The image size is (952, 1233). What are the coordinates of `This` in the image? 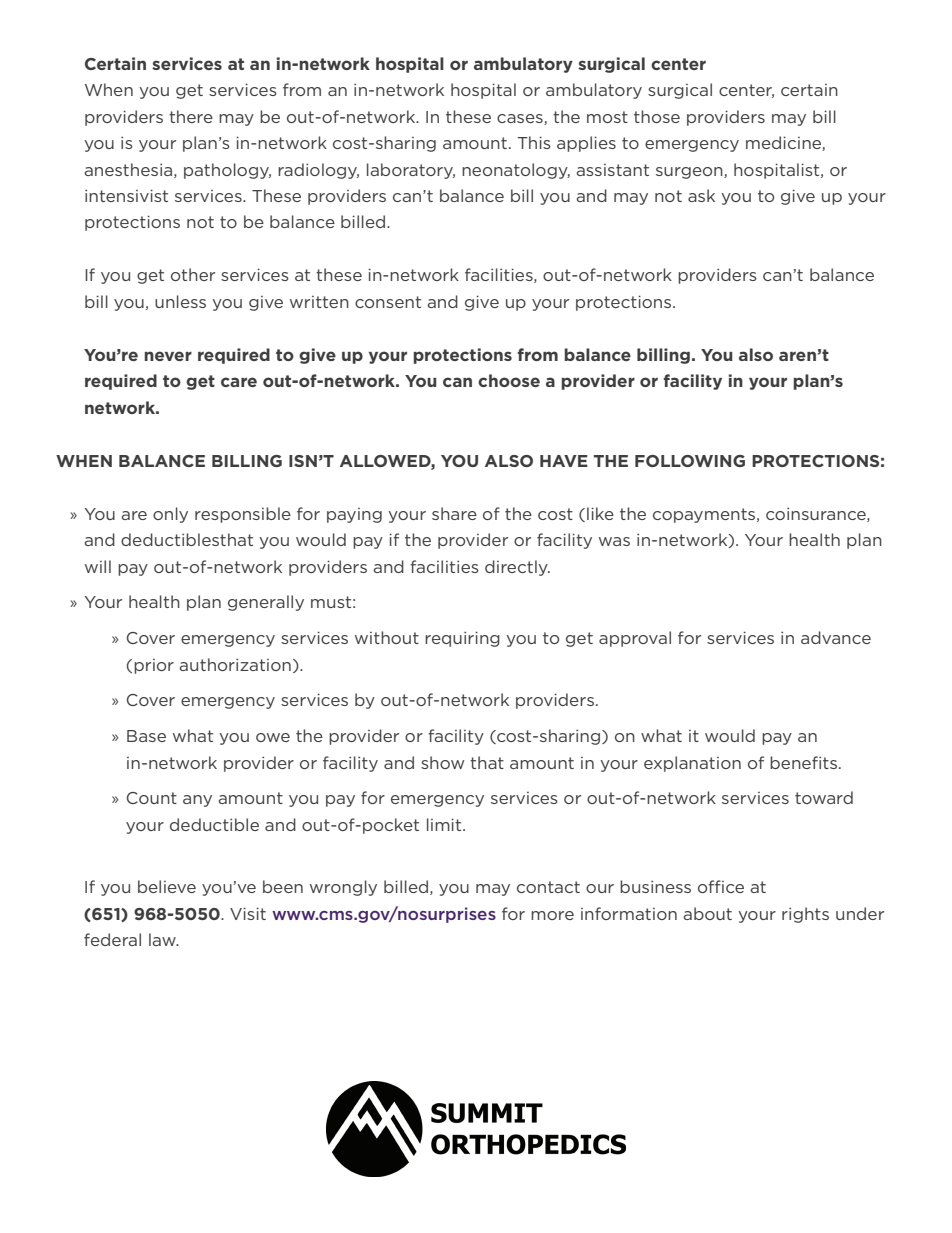 It's located at (534, 142).
